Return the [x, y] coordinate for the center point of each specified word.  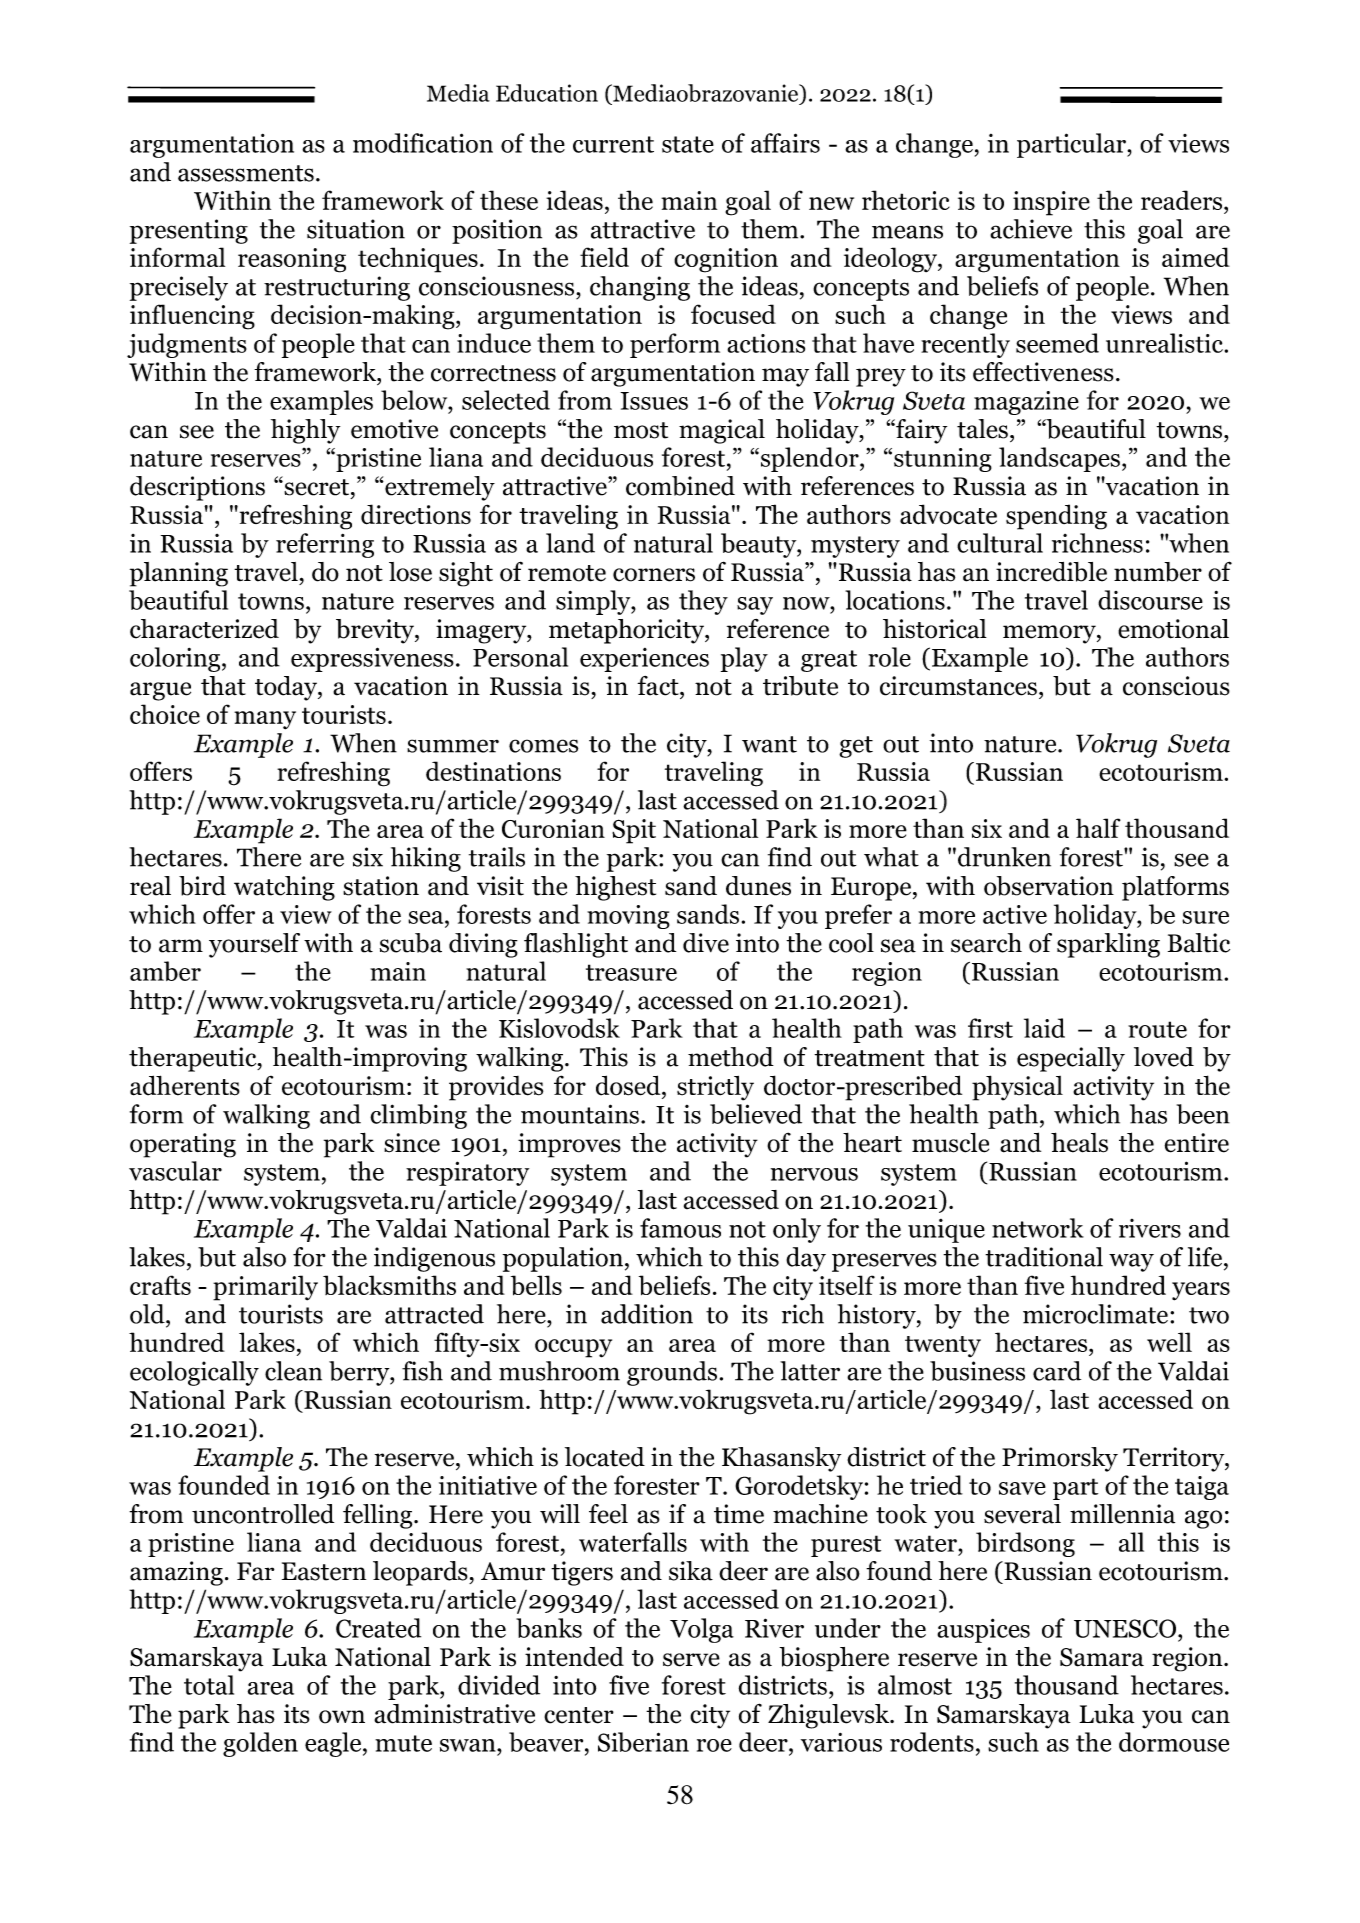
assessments [246, 173]
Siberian [643, 1742]
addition [647, 1314]
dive [706, 943]
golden [260, 1744]
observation [1049, 886]
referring [325, 545]
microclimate [1095, 1314]
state [688, 144]
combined [680, 486]
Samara [1102, 1657]
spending [1056, 517]
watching [284, 888]
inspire [1051, 203]
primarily [265, 1288]
